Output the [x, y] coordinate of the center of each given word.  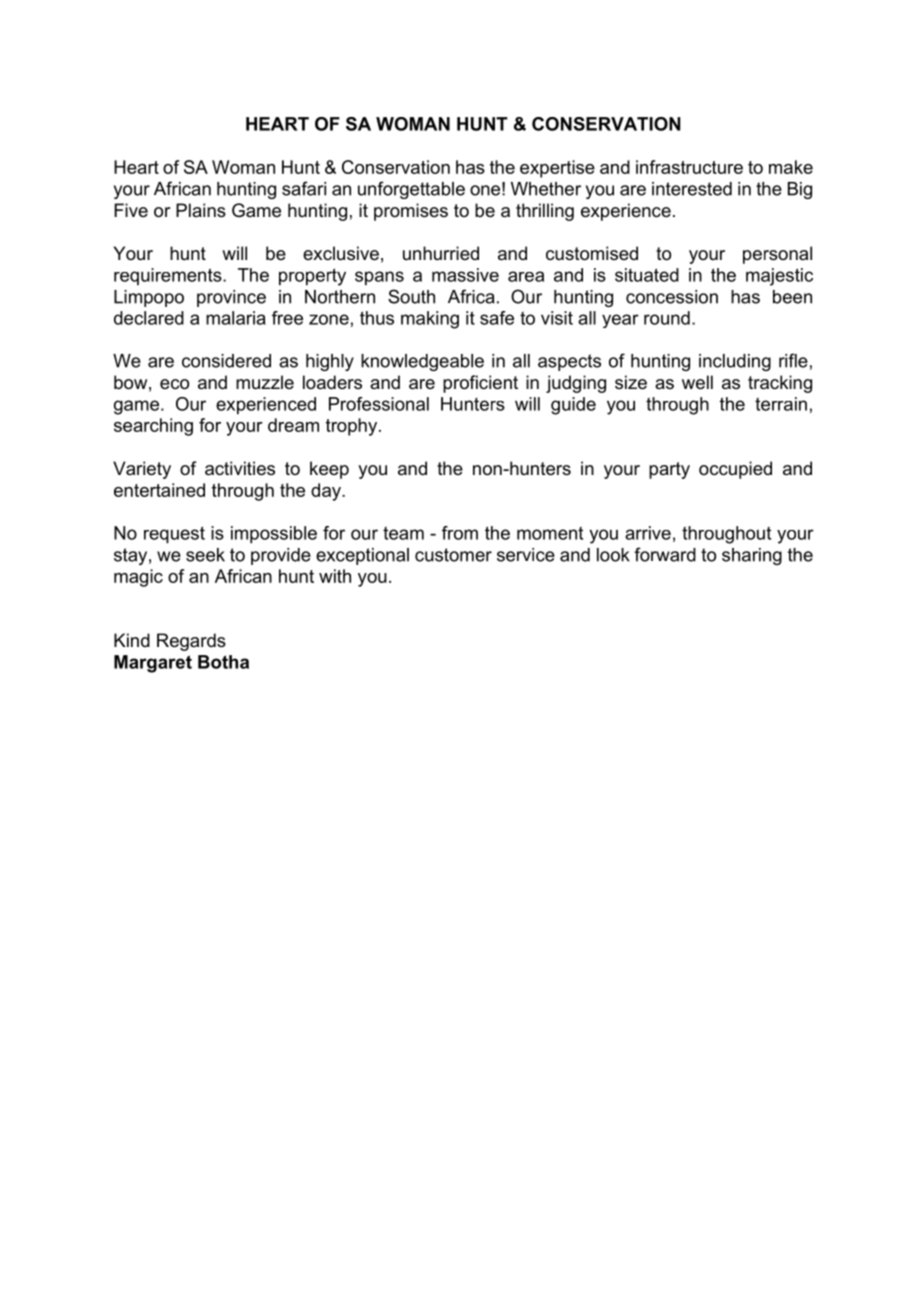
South [411, 296]
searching [153, 427]
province [231, 298]
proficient [480, 384]
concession [672, 297]
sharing [752, 556]
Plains [201, 210]
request [174, 535]
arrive [648, 533]
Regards [191, 642]
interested [692, 189]
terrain [781, 404]
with [335, 576]
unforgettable [411, 190]
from [460, 533]
